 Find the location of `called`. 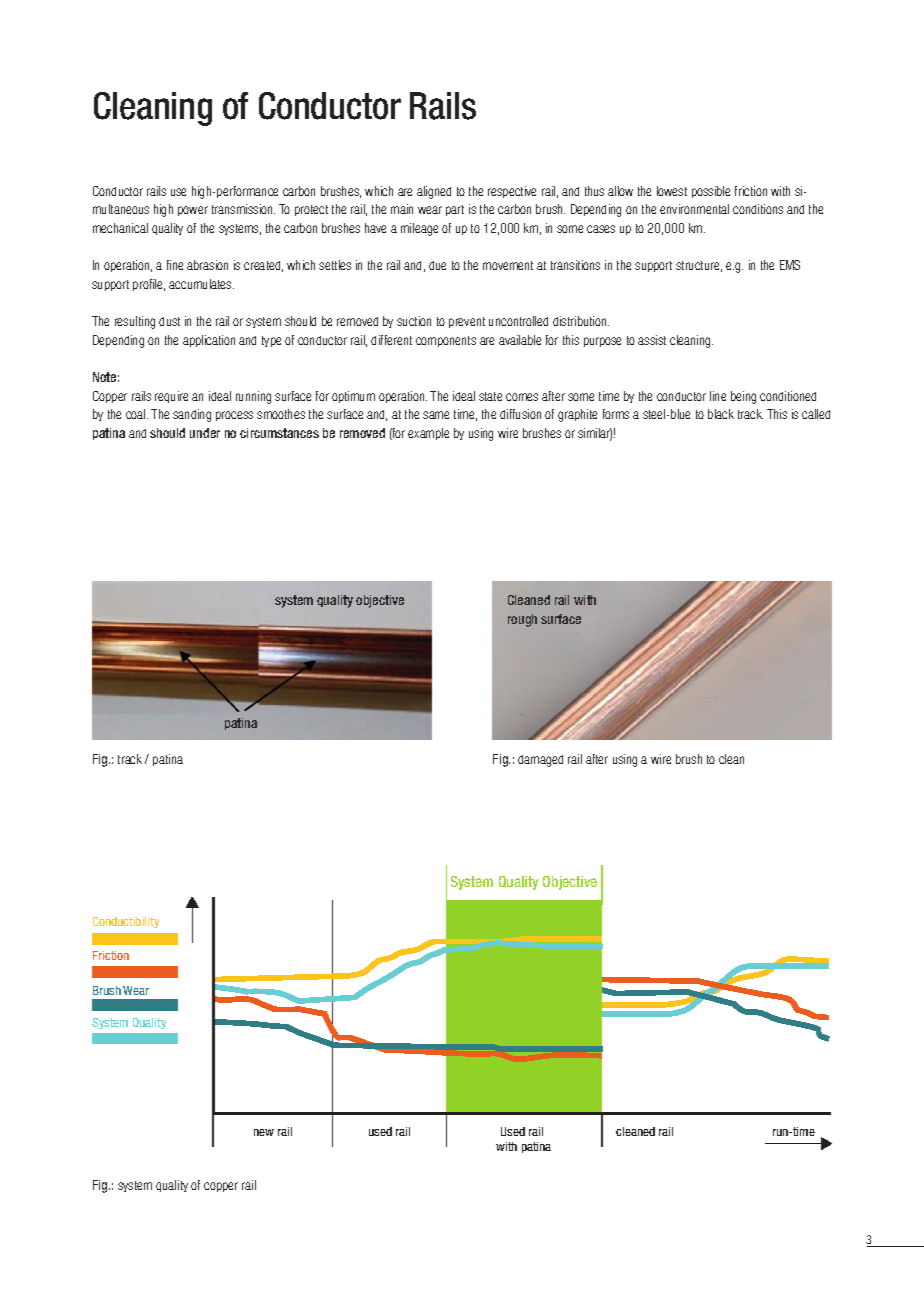

called is located at coordinates (816, 414).
